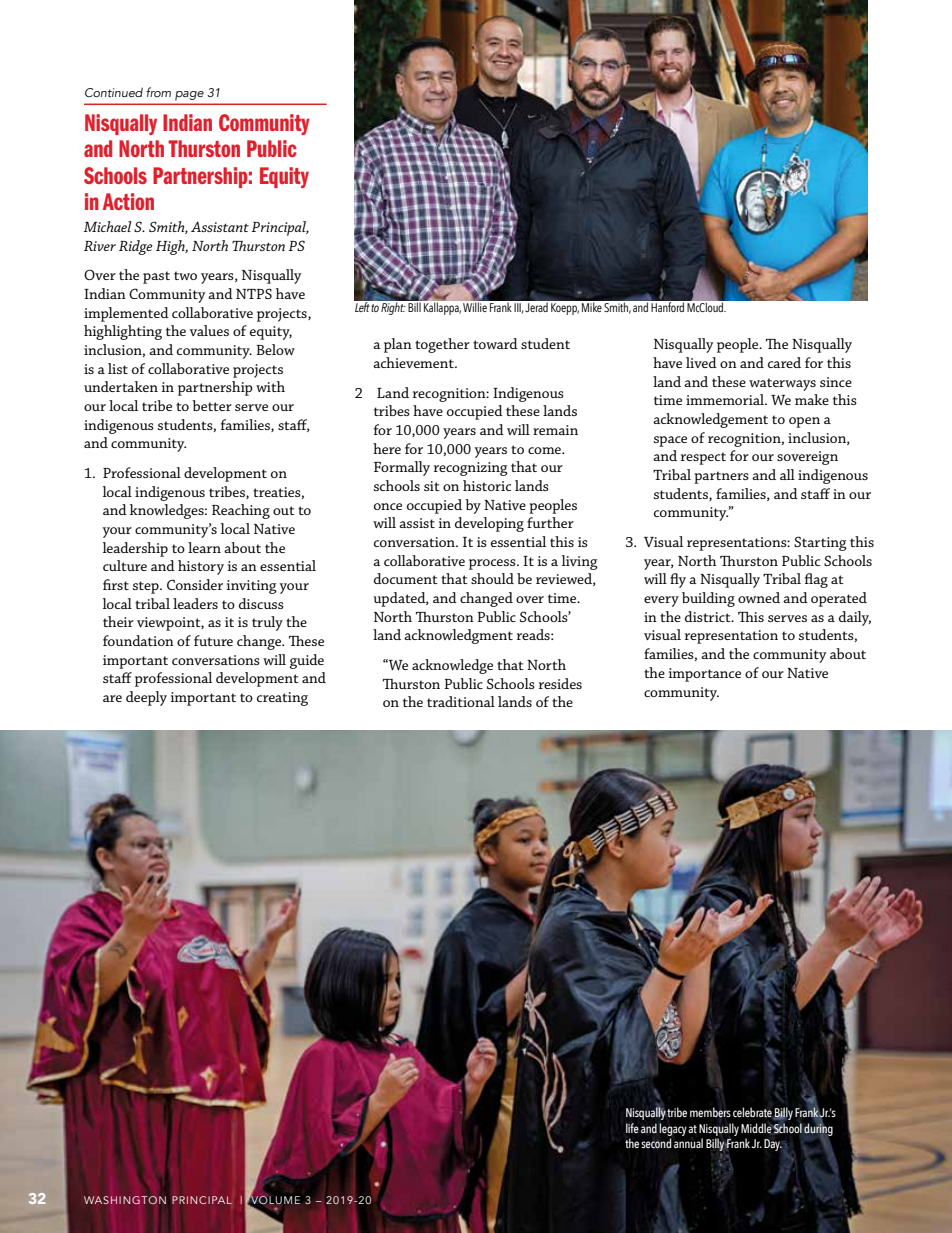 The image size is (952, 1233). Describe the element at coordinates (632, 1128) in the screenshot. I see `life` at that location.
